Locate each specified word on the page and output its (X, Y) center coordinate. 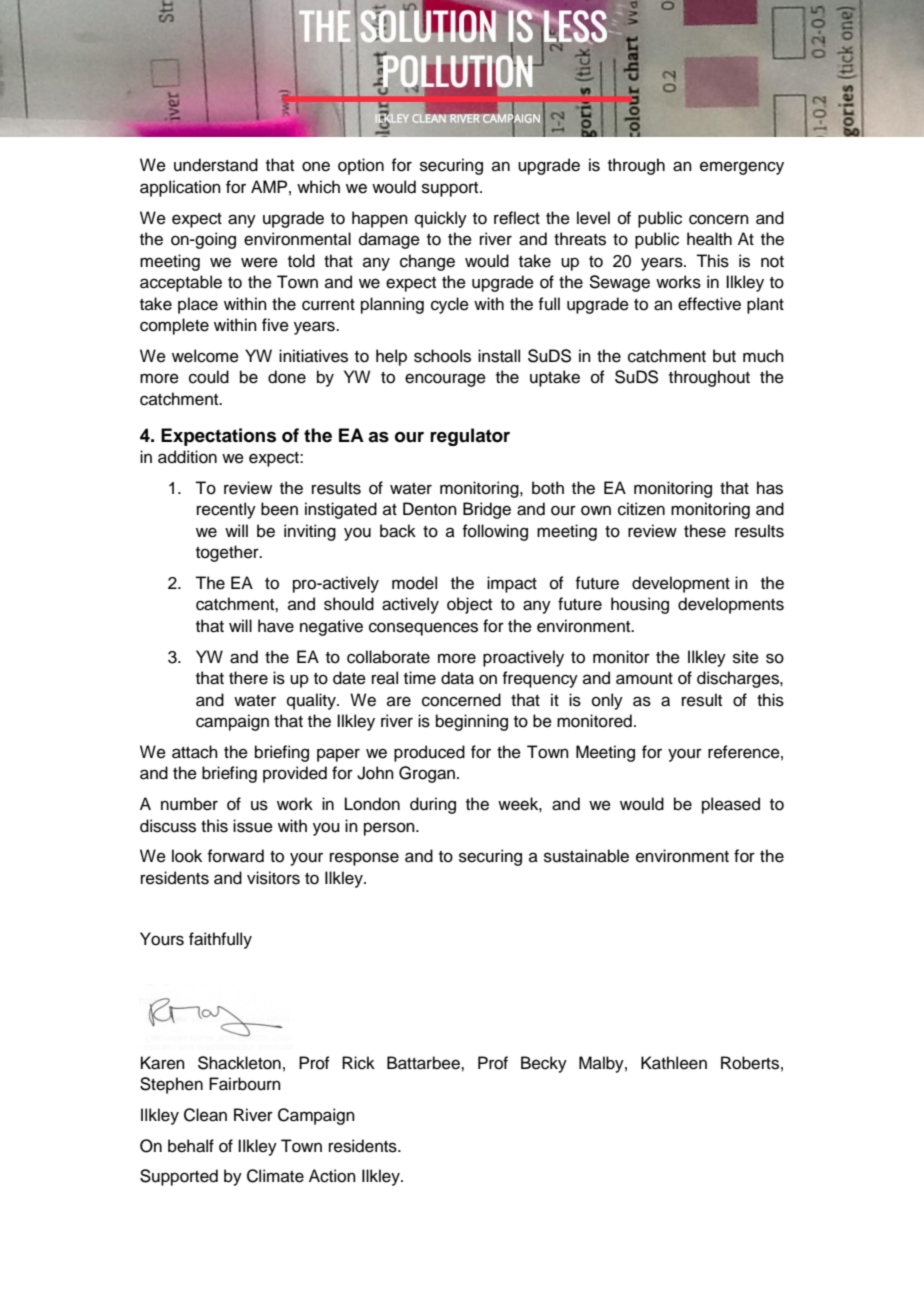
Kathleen (674, 1063)
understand (216, 165)
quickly (441, 219)
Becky (544, 1064)
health (709, 239)
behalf (191, 1146)
